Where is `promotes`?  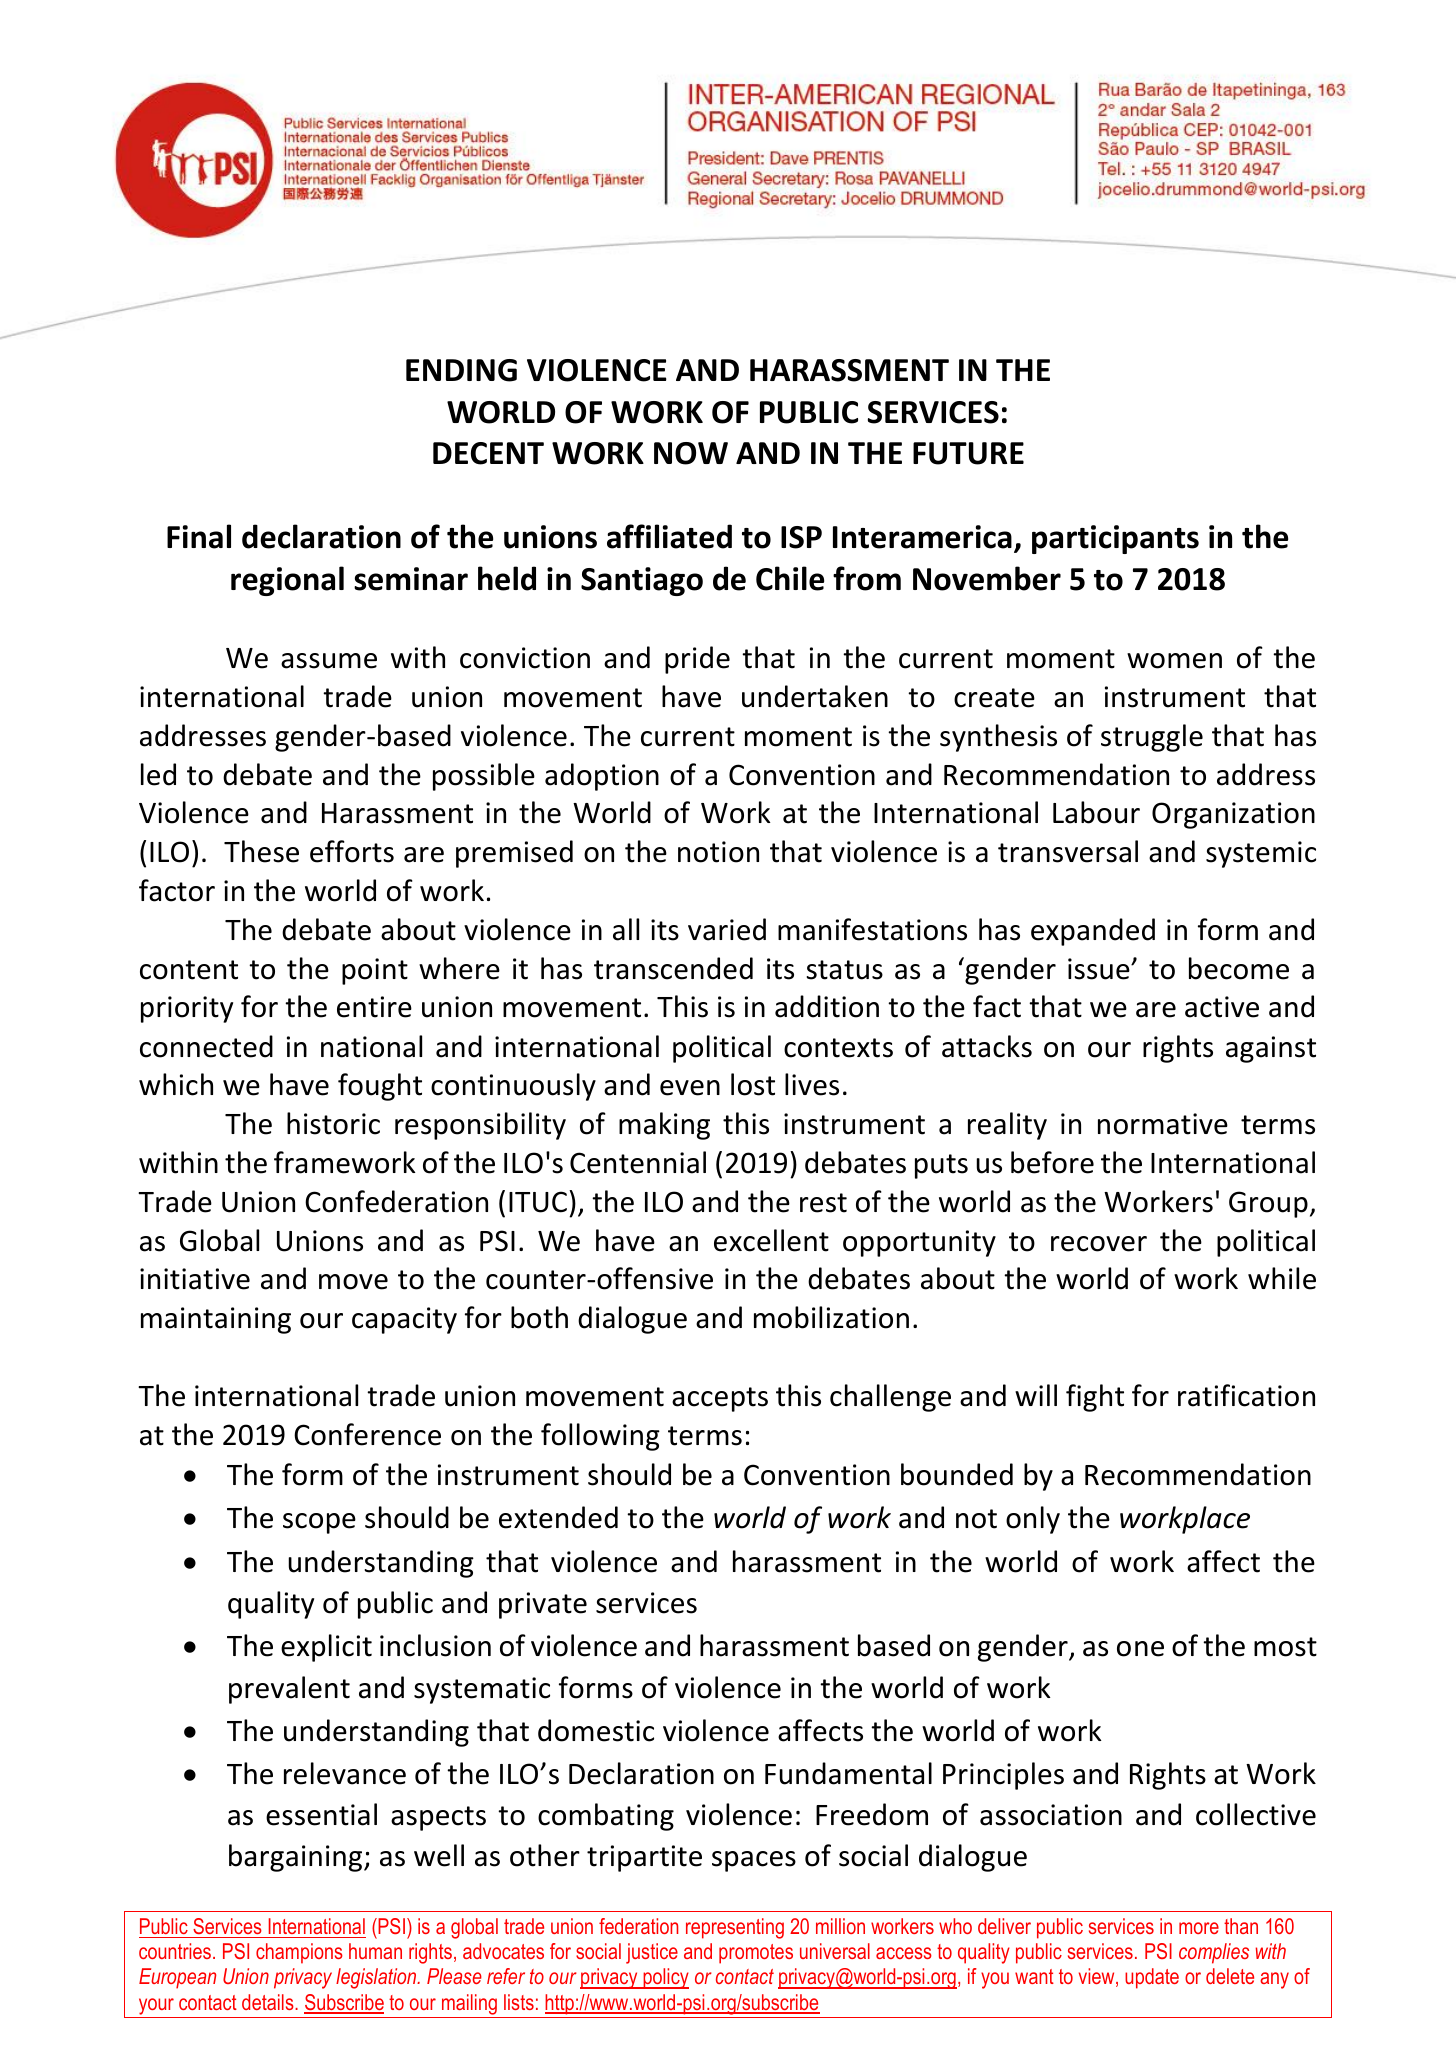
promotes is located at coordinates (756, 1954).
